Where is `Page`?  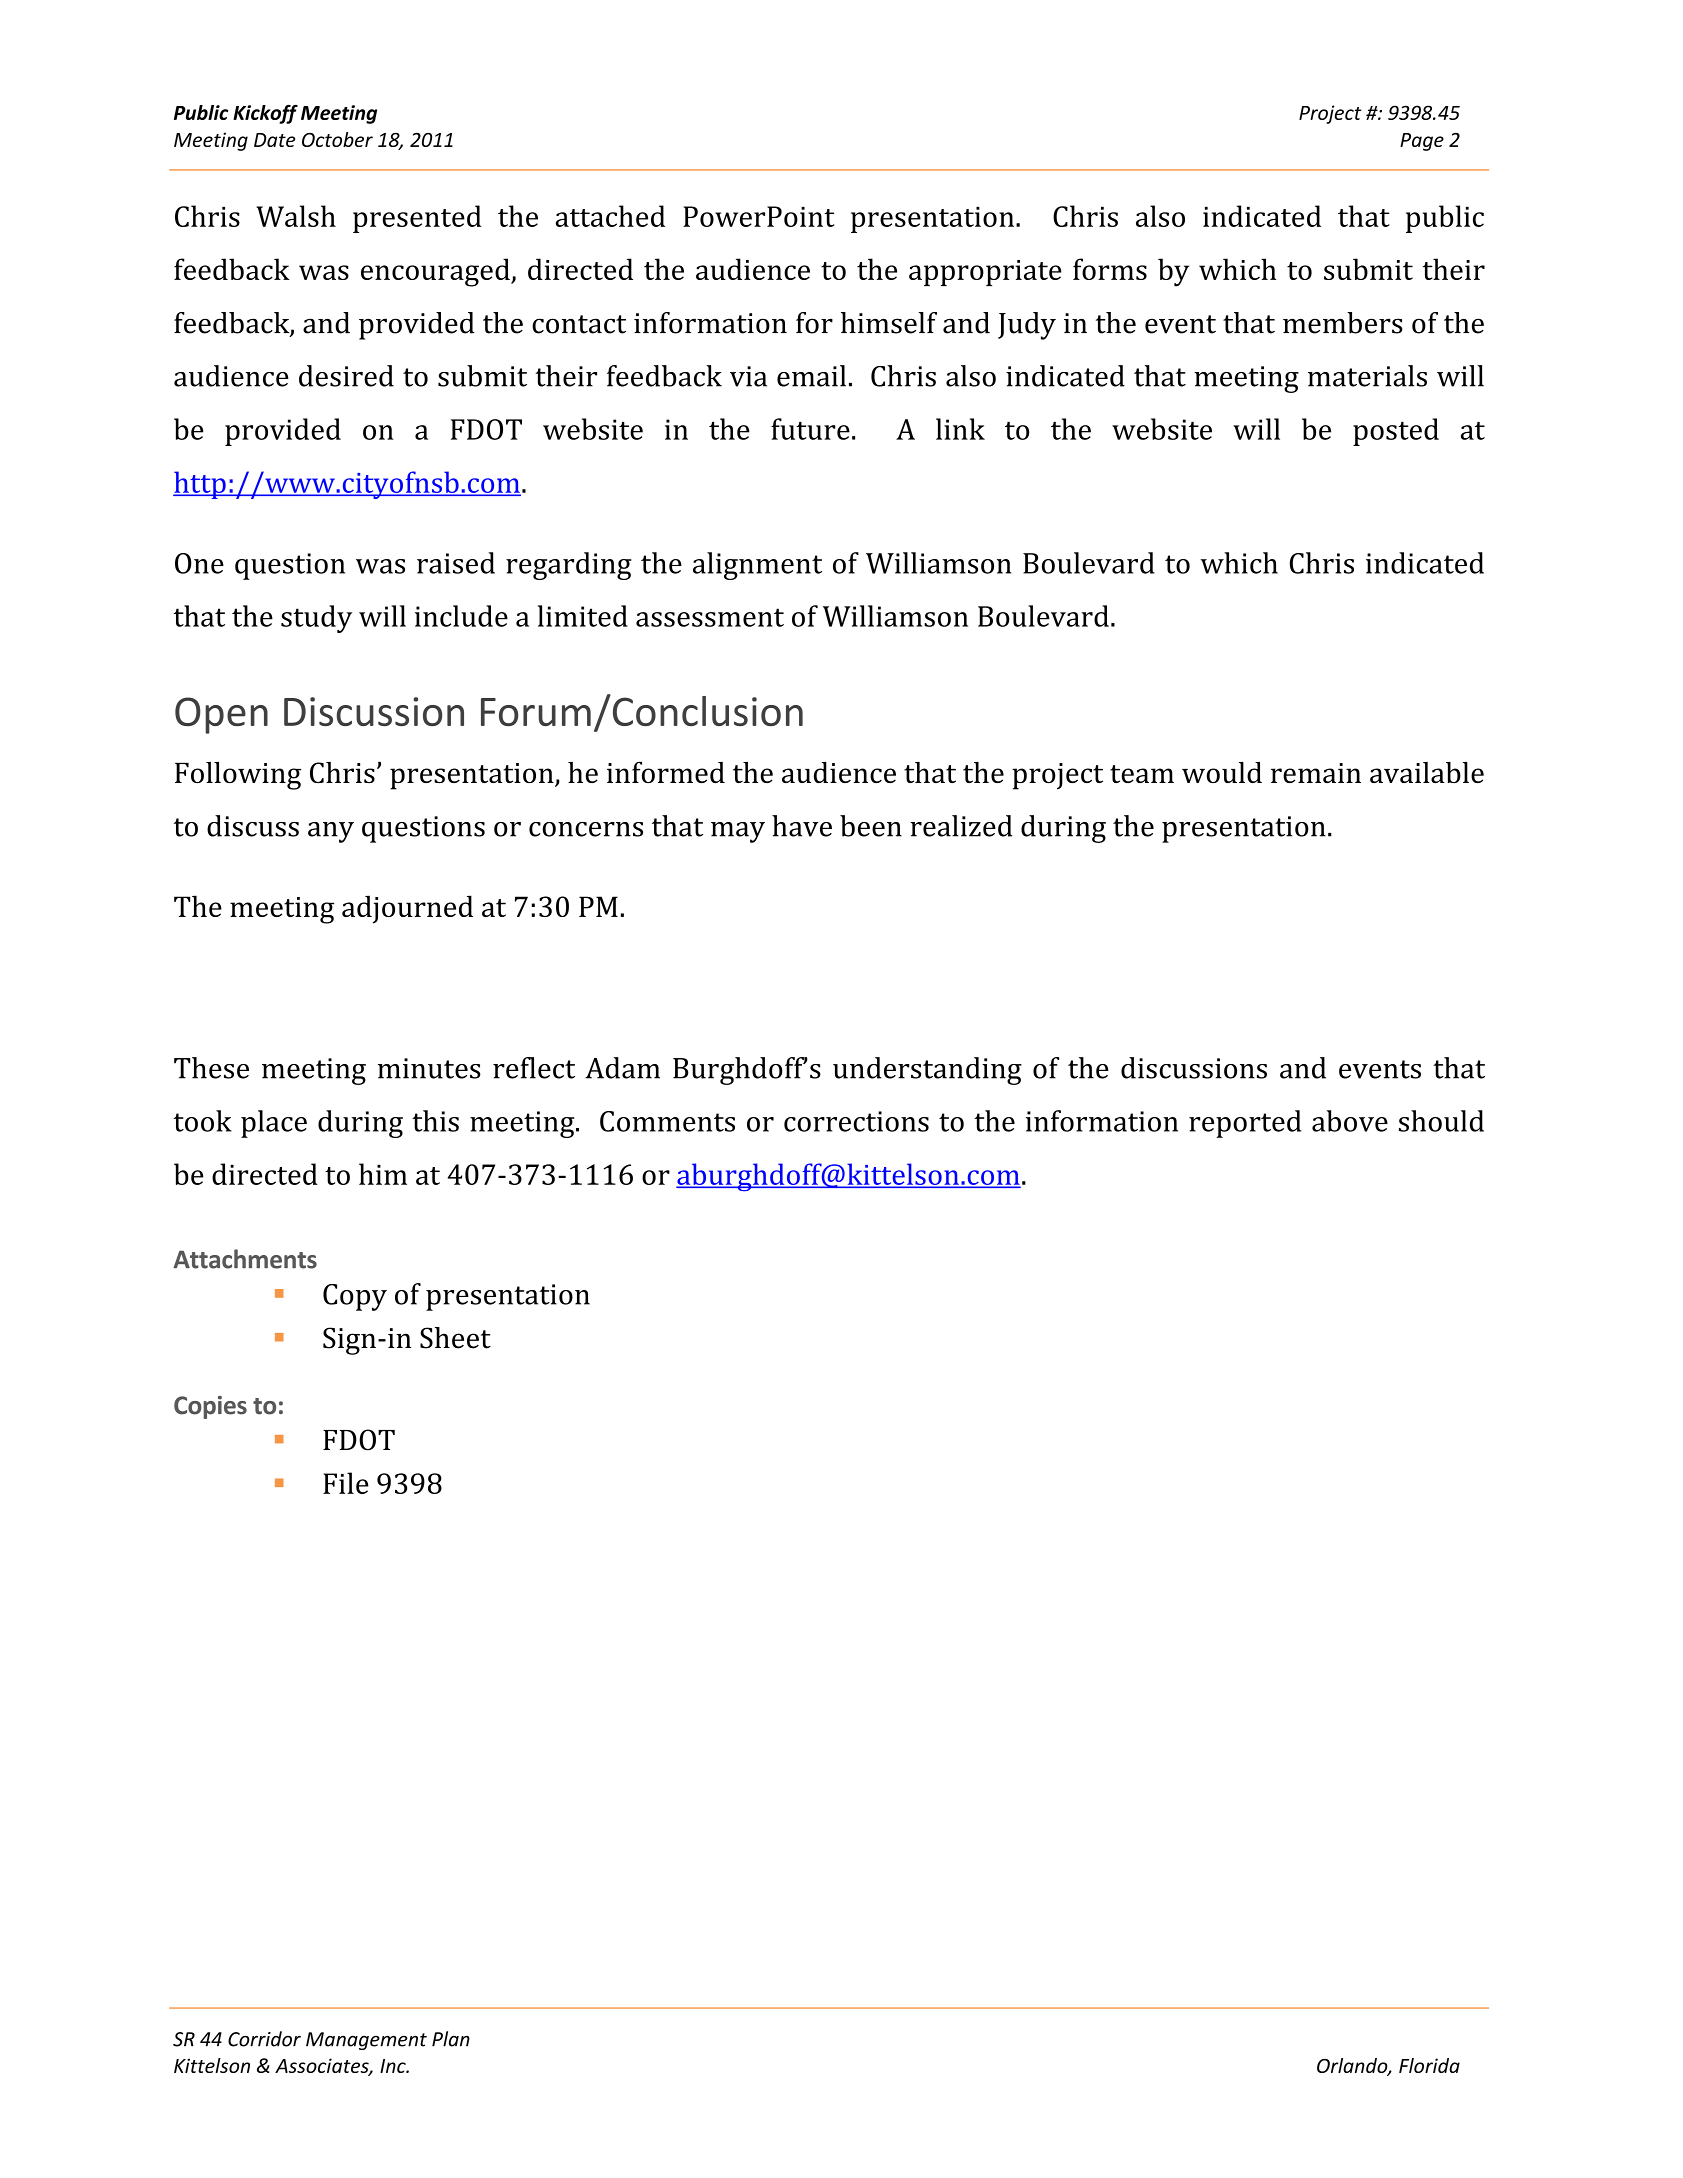
Page is located at coordinates (1422, 142).
